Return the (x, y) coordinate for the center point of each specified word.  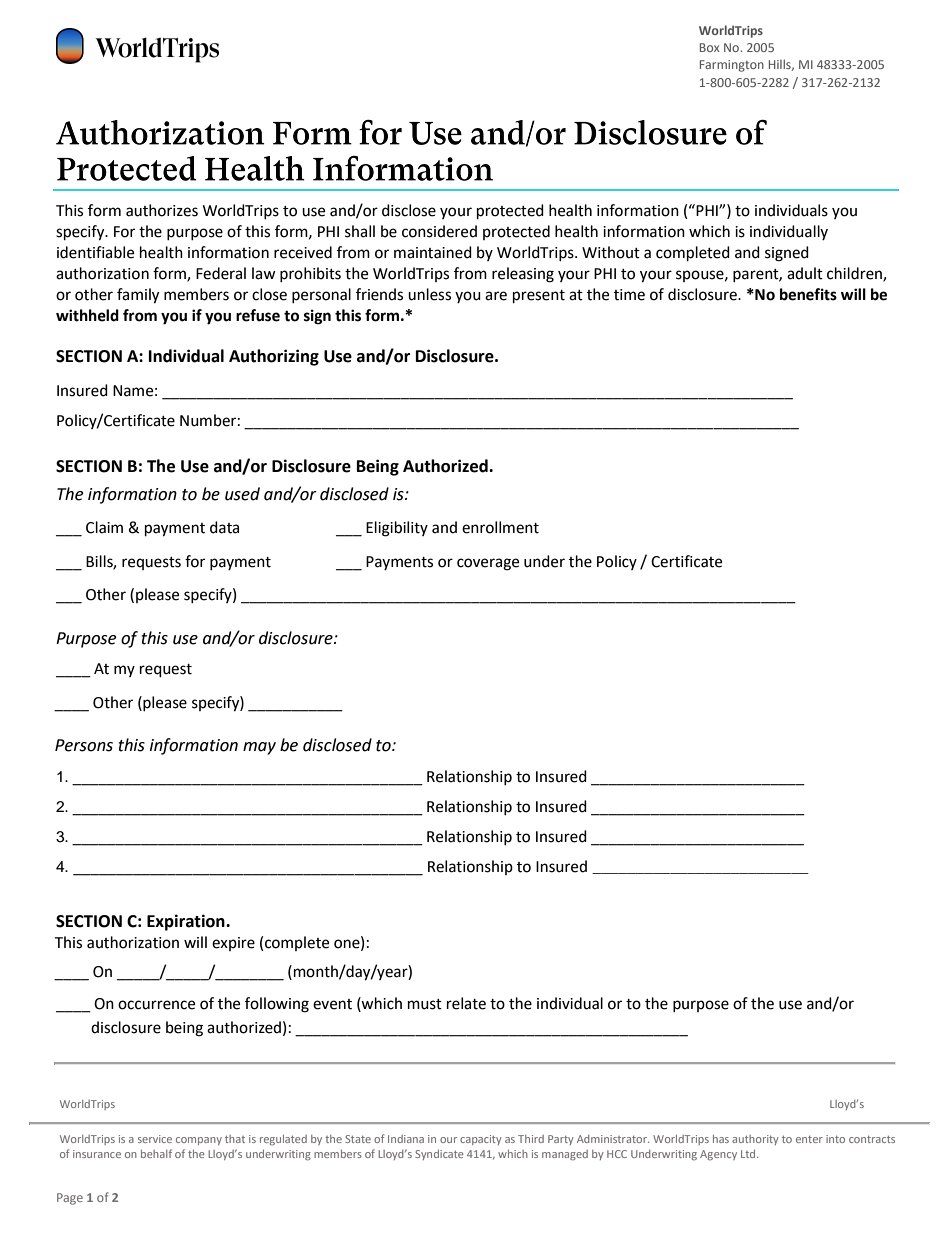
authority (755, 1140)
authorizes (162, 210)
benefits (808, 294)
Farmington (732, 66)
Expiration (187, 922)
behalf (156, 1153)
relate (466, 1003)
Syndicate (439, 1155)
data (224, 527)
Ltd (749, 1154)
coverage (488, 564)
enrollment (500, 527)
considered (439, 231)
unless (429, 294)
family (138, 296)
